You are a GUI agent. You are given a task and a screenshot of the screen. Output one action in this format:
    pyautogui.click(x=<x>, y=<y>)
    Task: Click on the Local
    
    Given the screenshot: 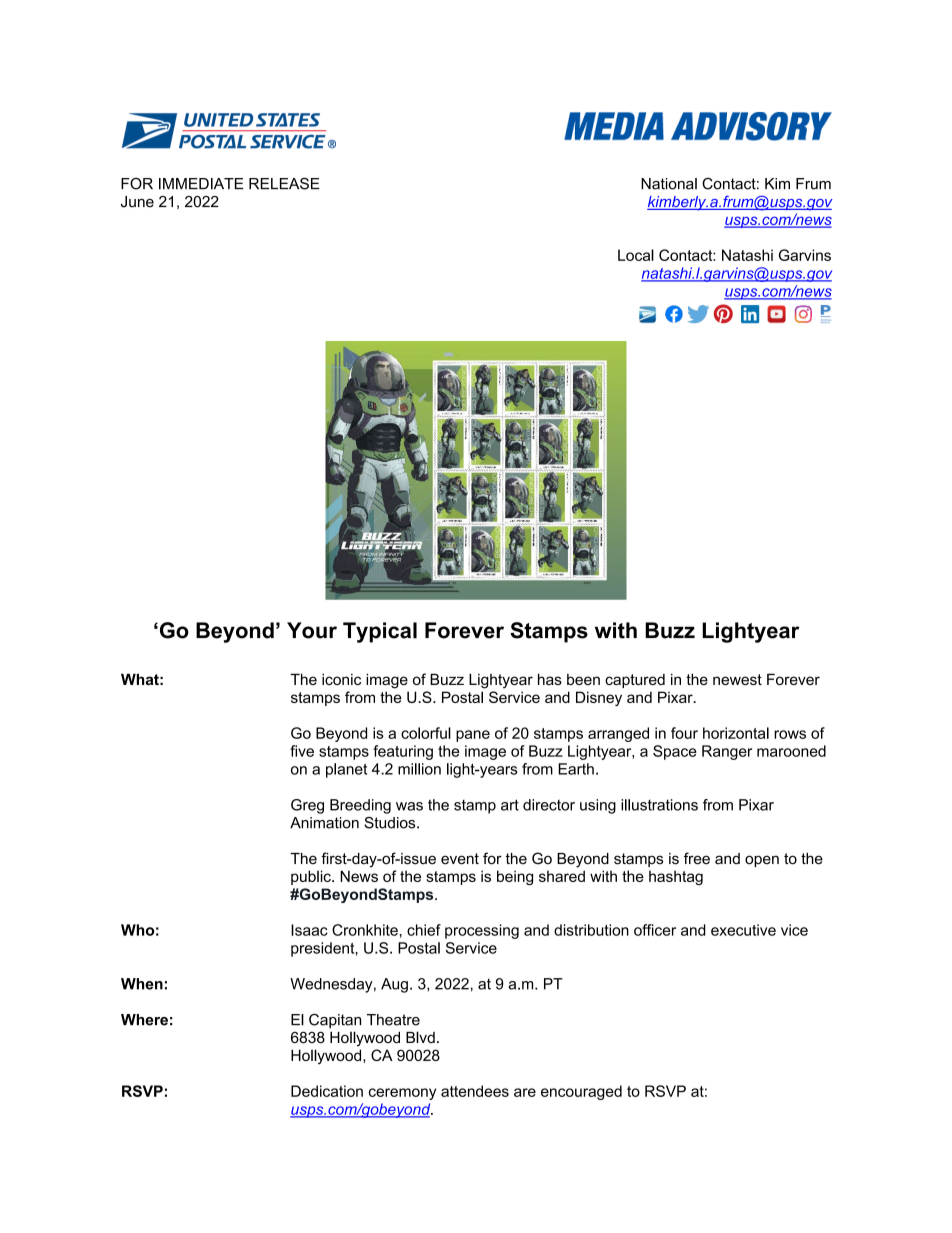 What is the action you would take?
    pyautogui.click(x=636, y=255)
